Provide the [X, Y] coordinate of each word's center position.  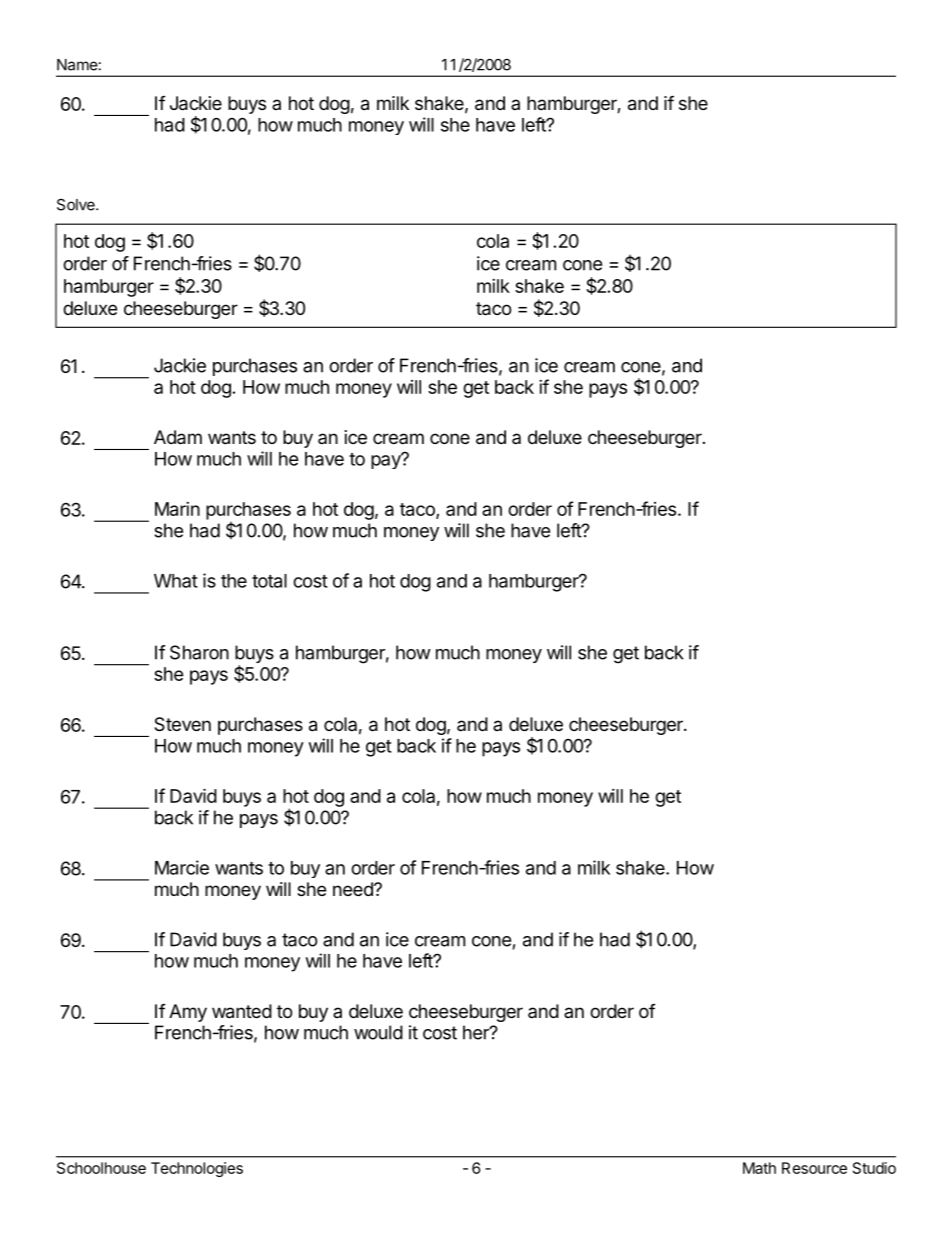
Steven [182, 724]
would [378, 1032]
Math [759, 1168]
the [234, 581]
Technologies [197, 1169]
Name [77, 65]
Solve [77, 205]
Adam [178, 437]
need [354, 889]
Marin [177, 509]
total [269, 581]
